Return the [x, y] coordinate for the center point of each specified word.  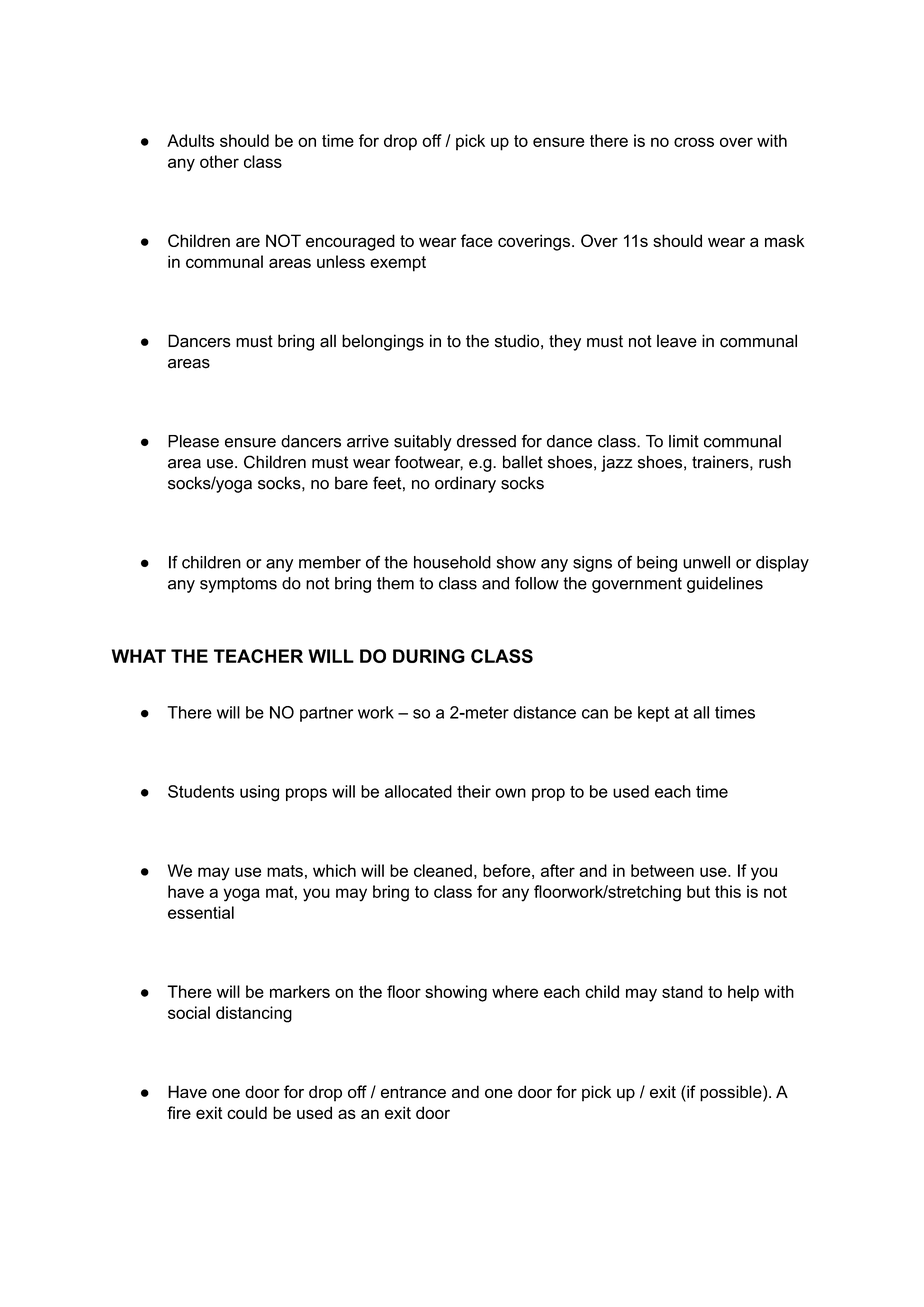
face [477, 240]
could [247, 1112]
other [219, 161]
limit [684, 441]
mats [285, 871]
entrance [413, 1092]
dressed [486, 441]
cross [694, 142]
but [698, 891]
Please [193, 441]
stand [682, 991]
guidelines [725, 585]
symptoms [238, 585]
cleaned [443, 870]
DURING [429, 656]
